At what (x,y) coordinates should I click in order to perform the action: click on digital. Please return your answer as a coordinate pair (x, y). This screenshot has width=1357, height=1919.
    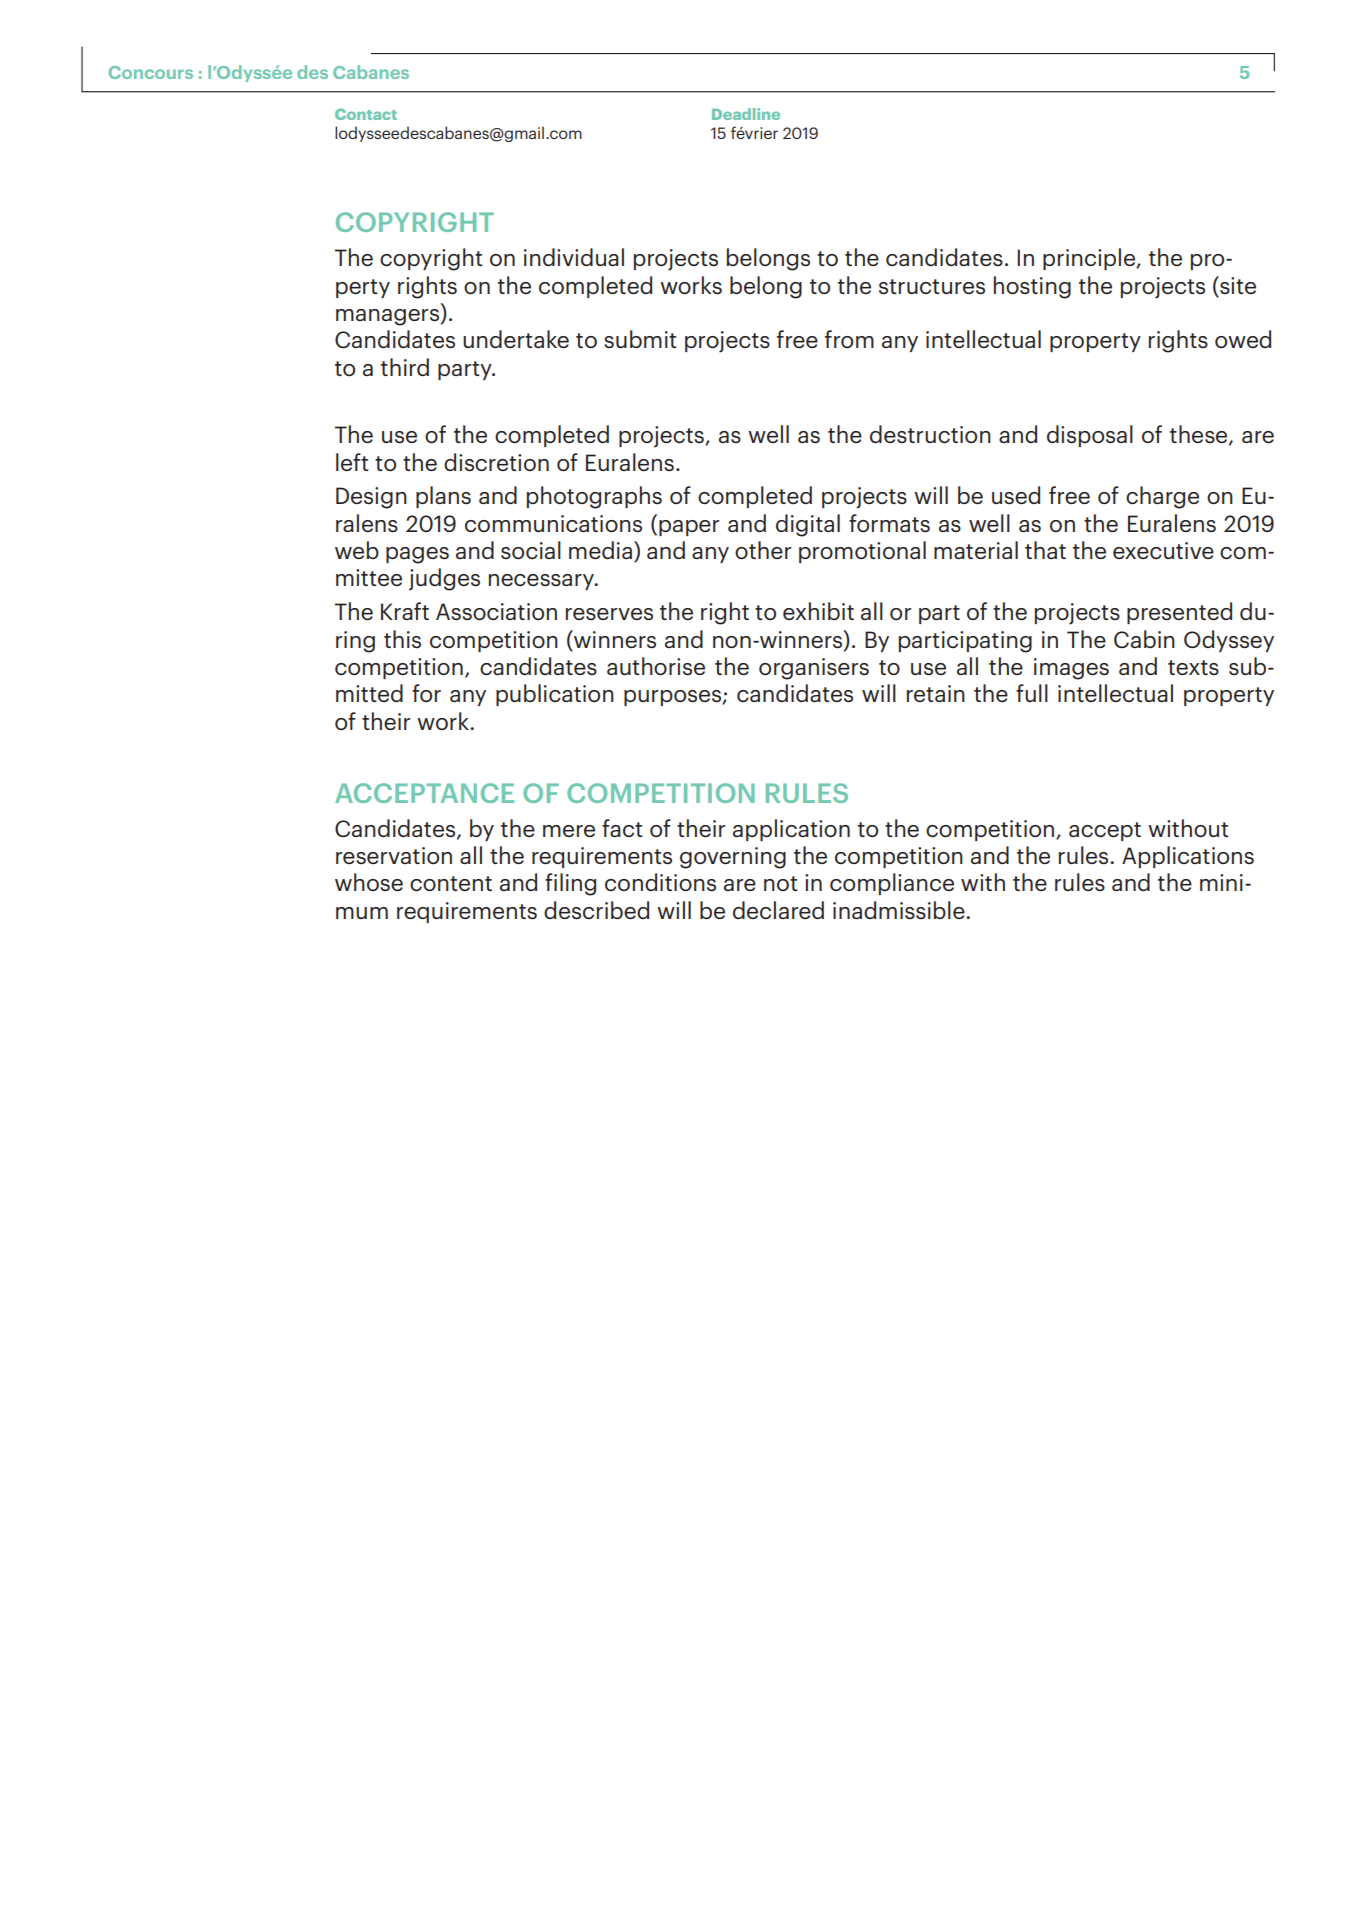
    Looking at the image, I should click on (808, 525).
